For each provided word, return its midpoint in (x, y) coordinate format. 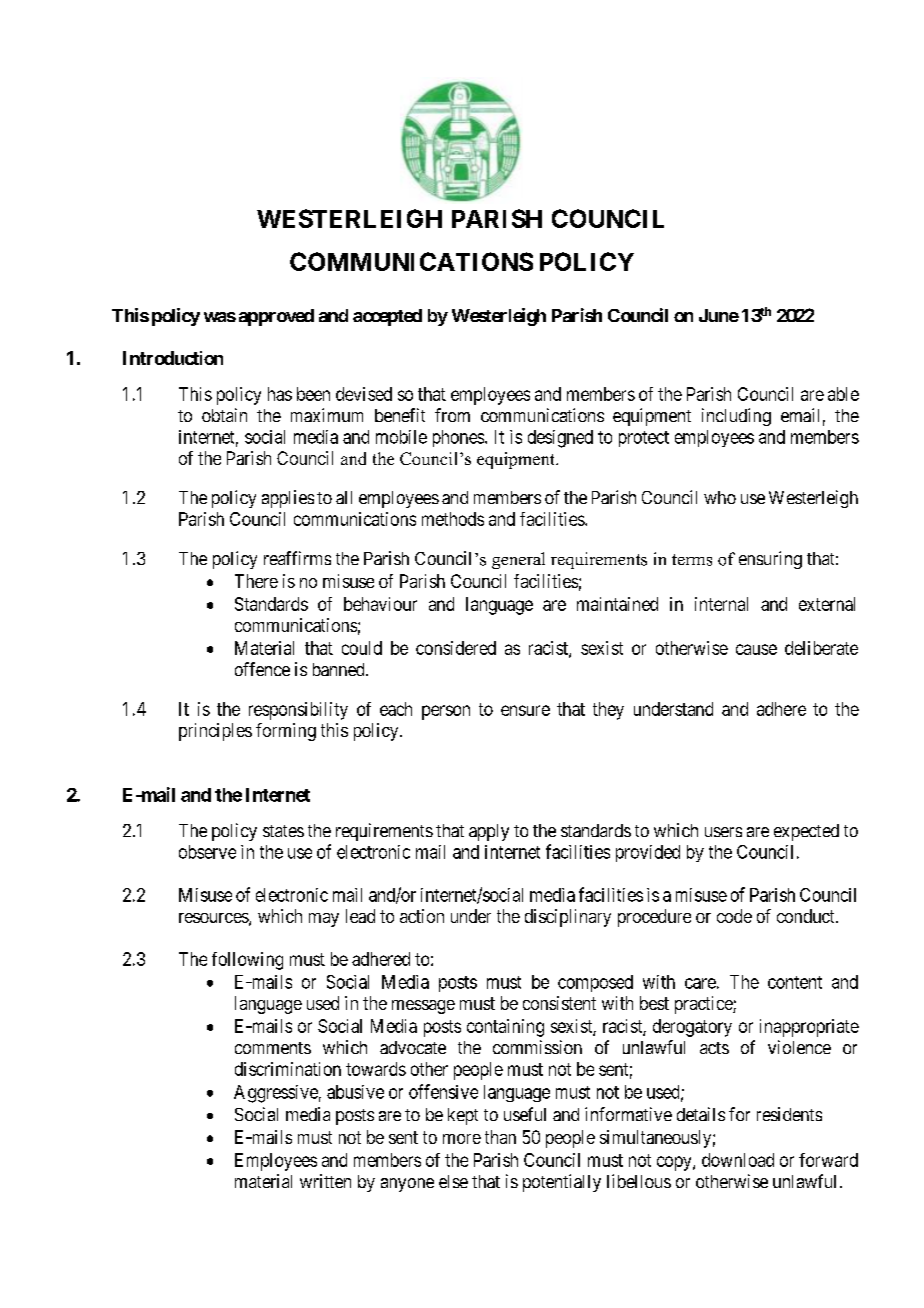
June (719, 315)
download (738, 1160)
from (452, 415)
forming (286, 732)
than (500, 1137)
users (723, 832)
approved (276, 317)
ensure (525, 710)
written (325, 1181)
